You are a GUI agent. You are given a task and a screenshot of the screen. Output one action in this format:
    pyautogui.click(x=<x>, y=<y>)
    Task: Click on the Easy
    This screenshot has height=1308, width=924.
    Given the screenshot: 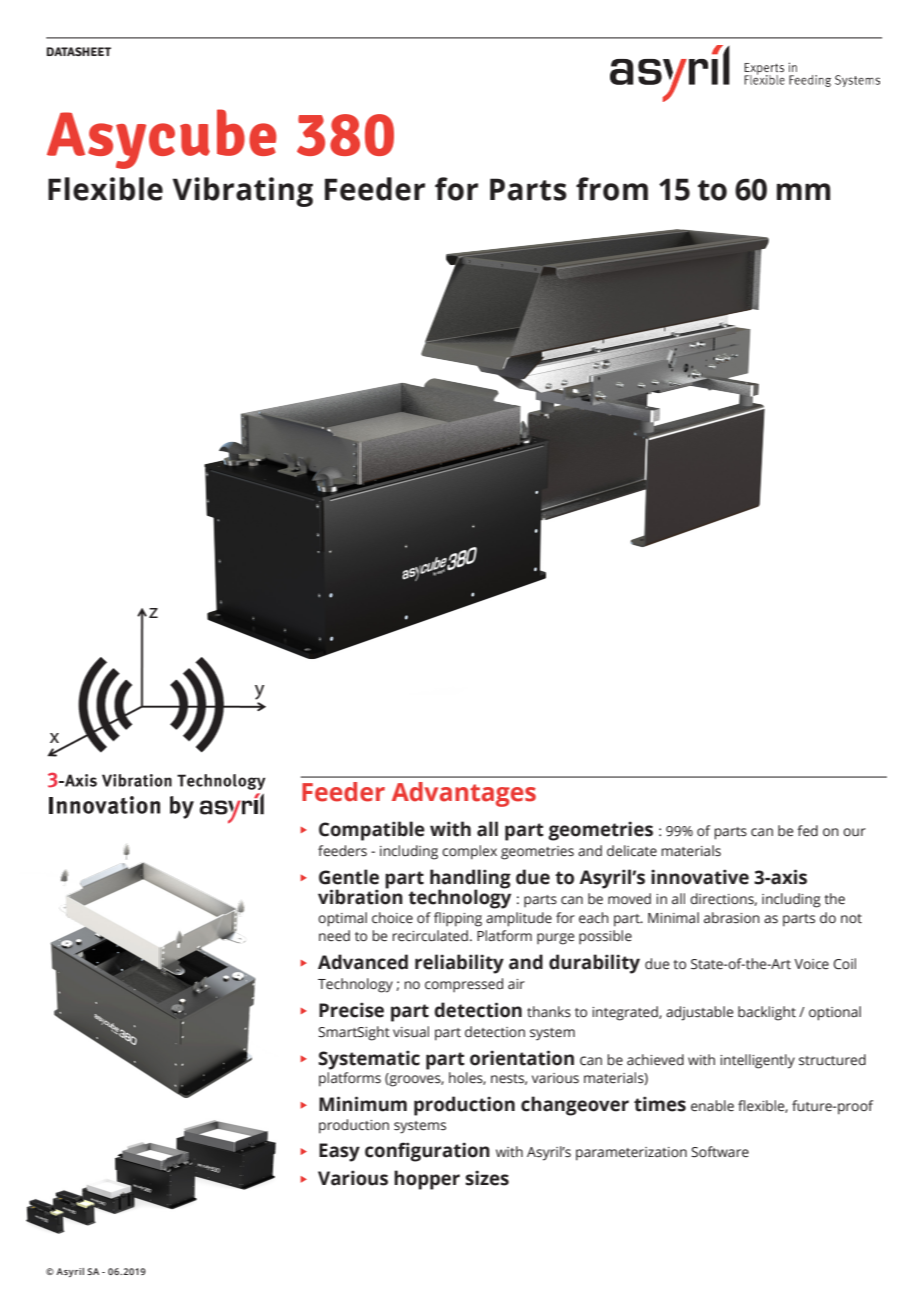 What is the action you would take?
    pyautogui.click(x=339, y=1152)
